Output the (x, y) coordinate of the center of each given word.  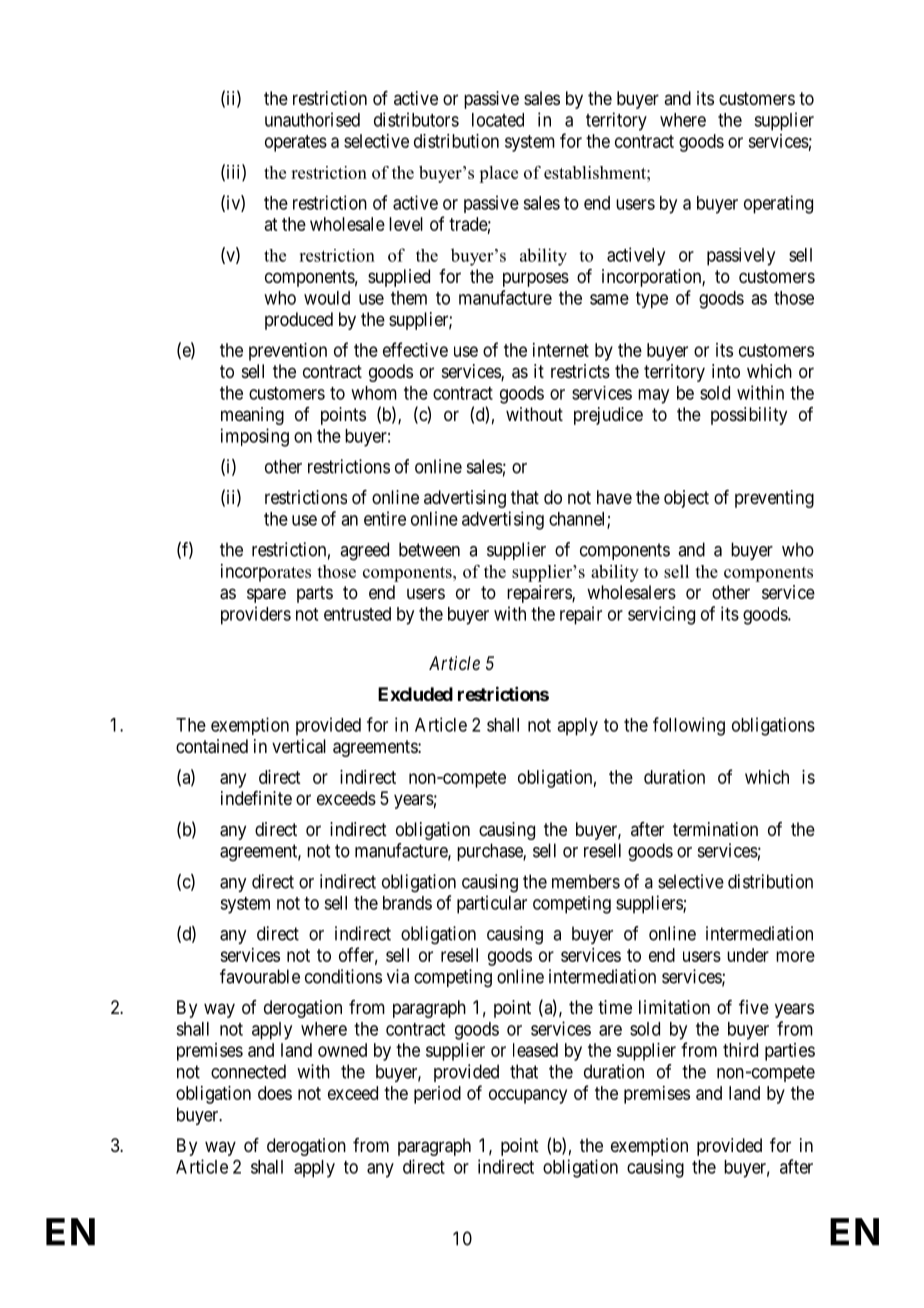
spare (266, 595)
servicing (661, 615)
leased (535, 1050)
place (498, 174)
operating (778, 204)
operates (296, 143)
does (275, 1093)
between (429, 549)
